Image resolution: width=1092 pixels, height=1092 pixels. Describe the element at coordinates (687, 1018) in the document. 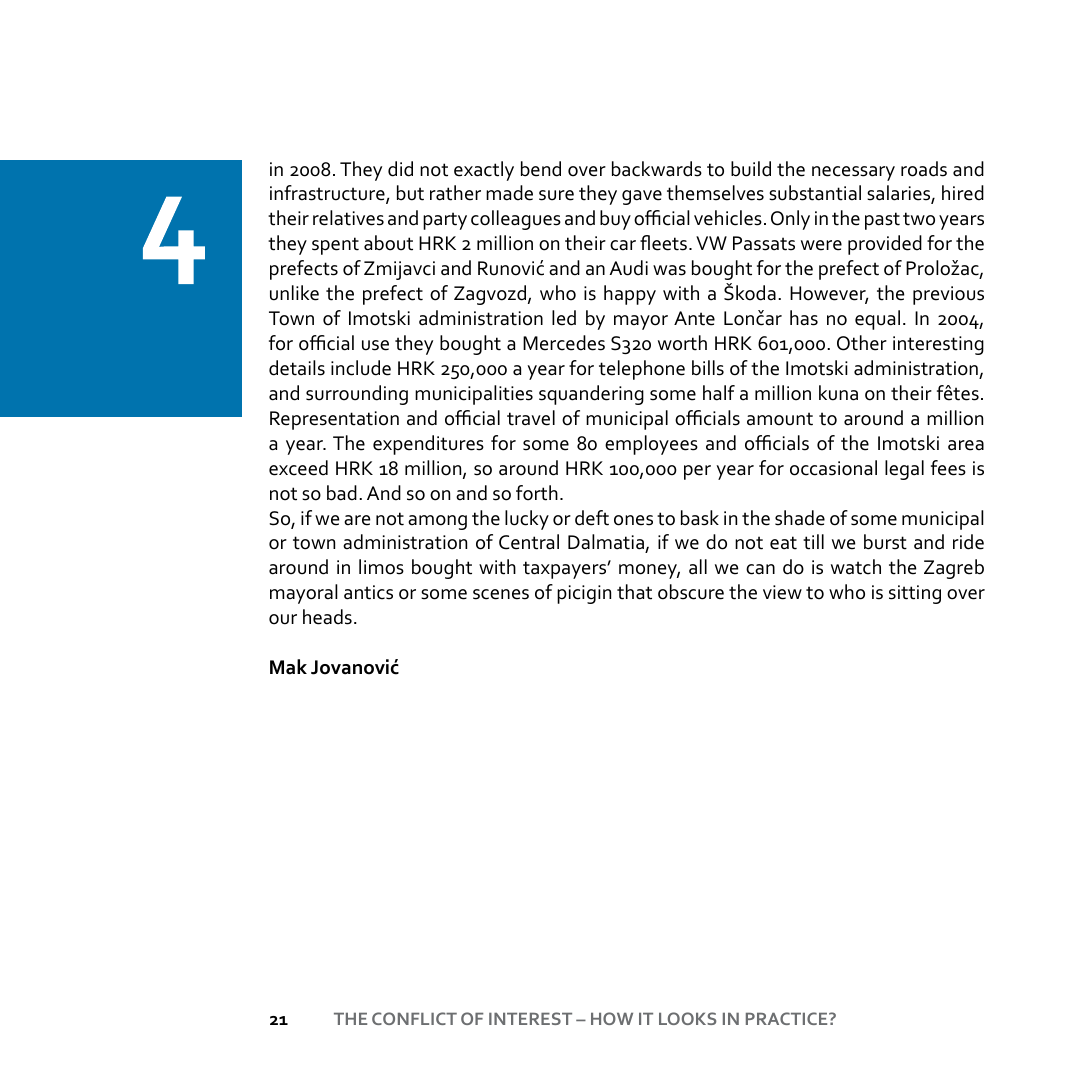

I see `LOOKS` at that location.
